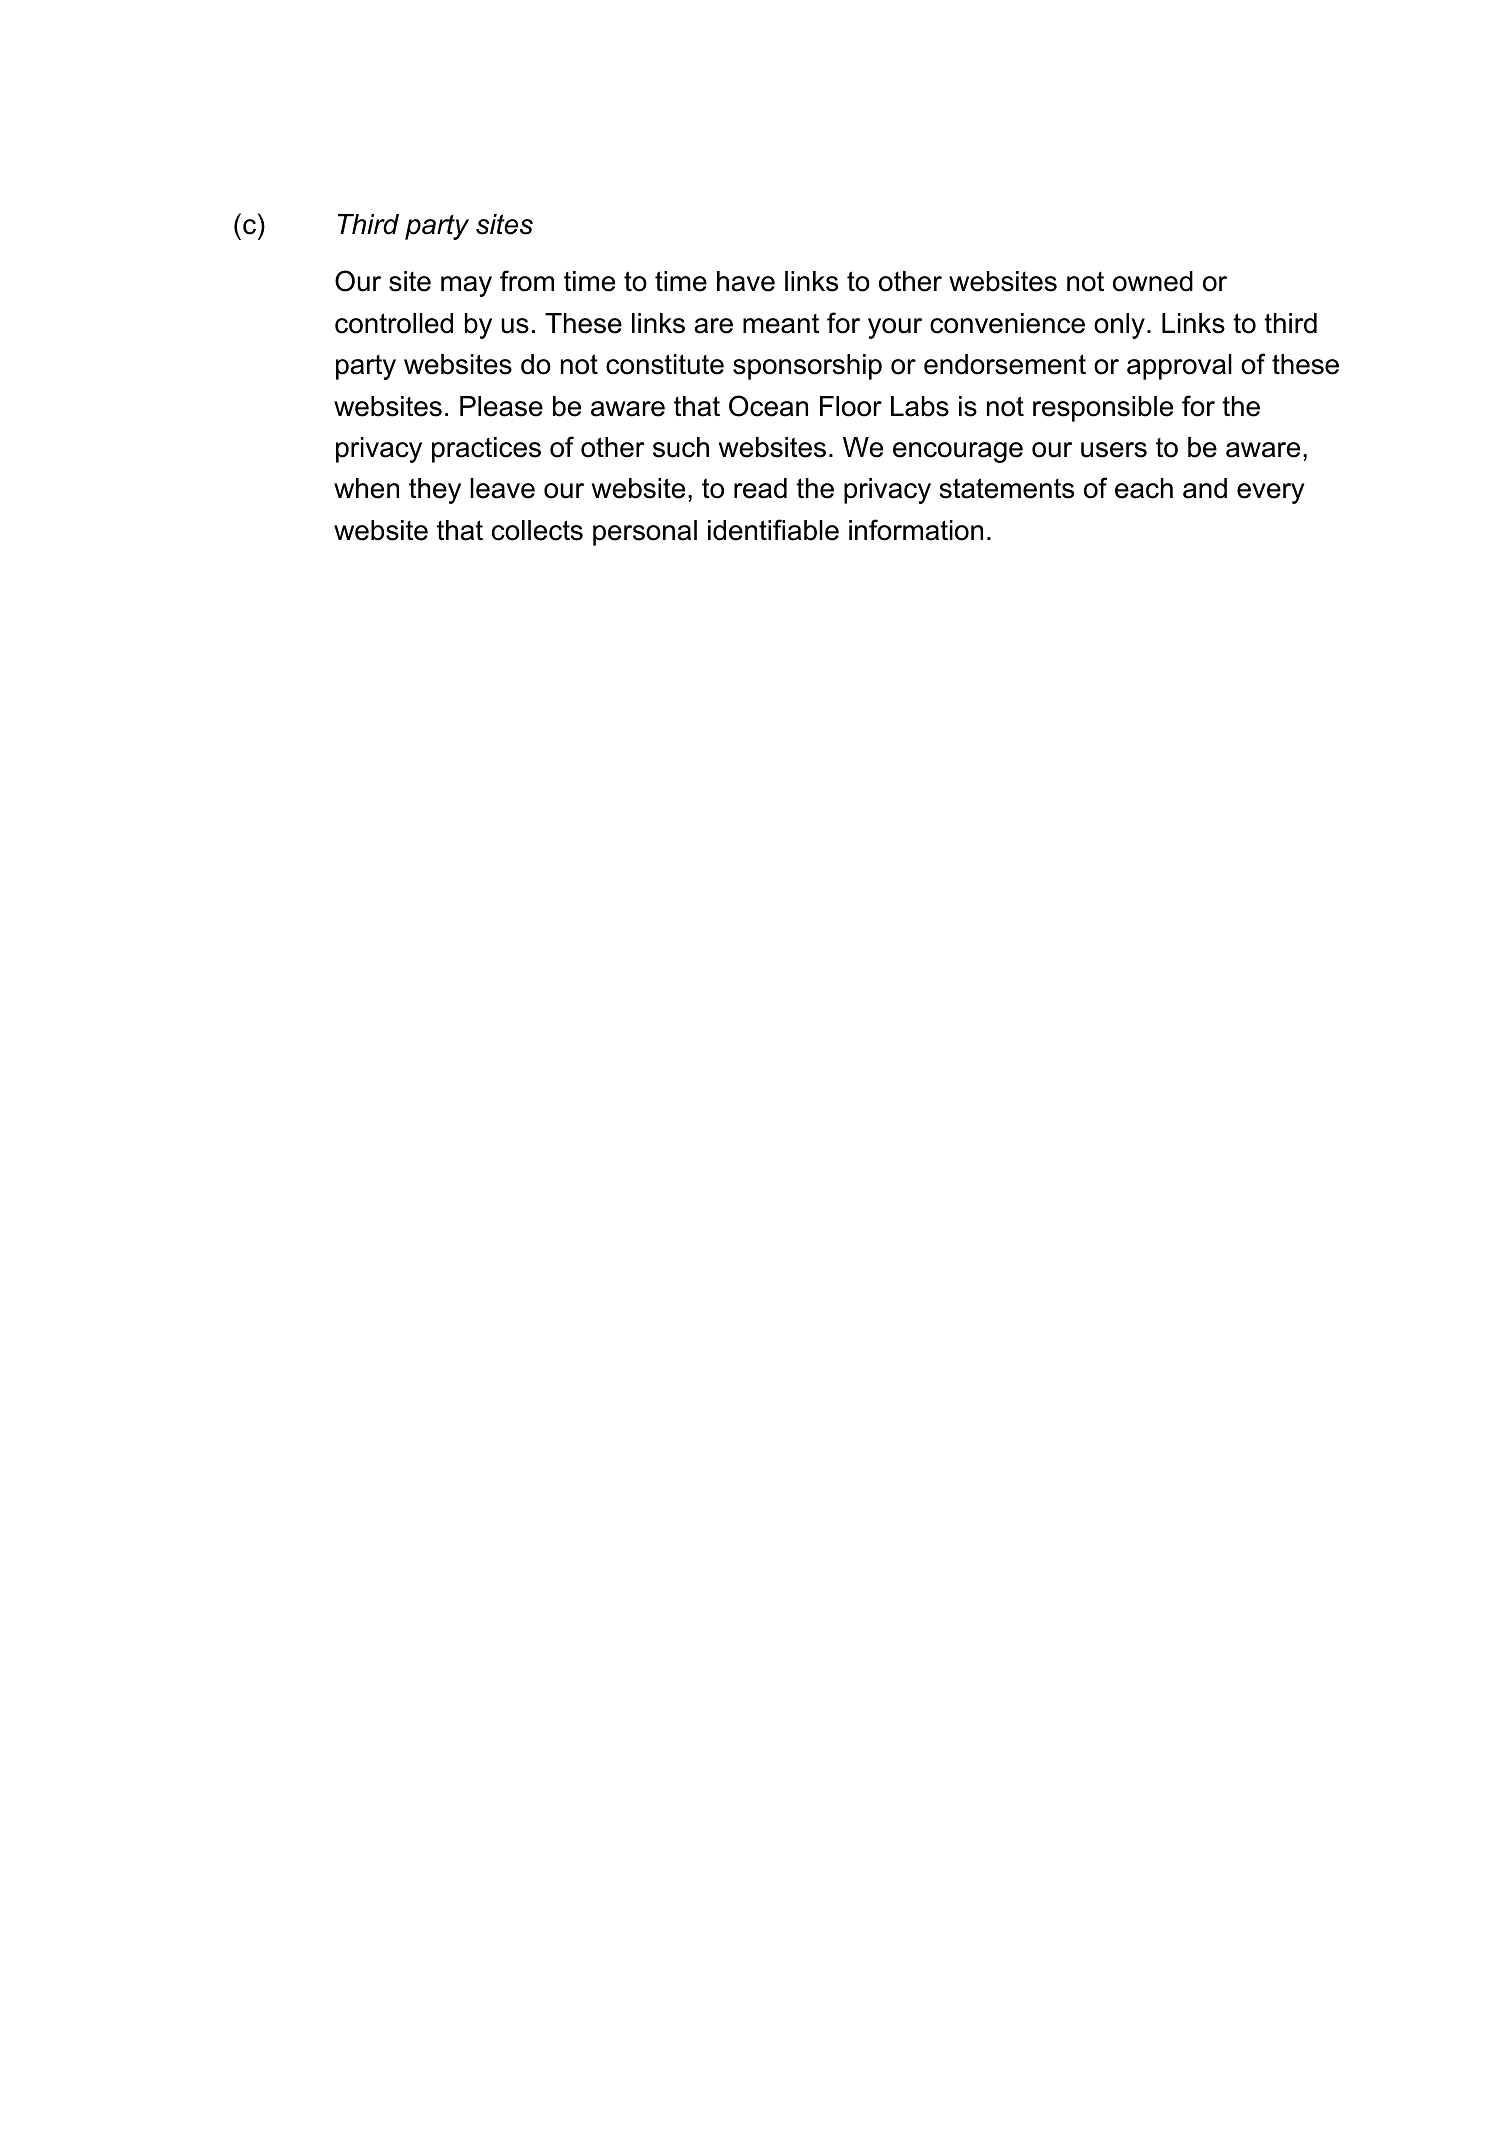 This page has width=1508, height=2134. What do you see at coordinates (466, 286) in the page?
I see `may` at bounding box center [466, 286].
